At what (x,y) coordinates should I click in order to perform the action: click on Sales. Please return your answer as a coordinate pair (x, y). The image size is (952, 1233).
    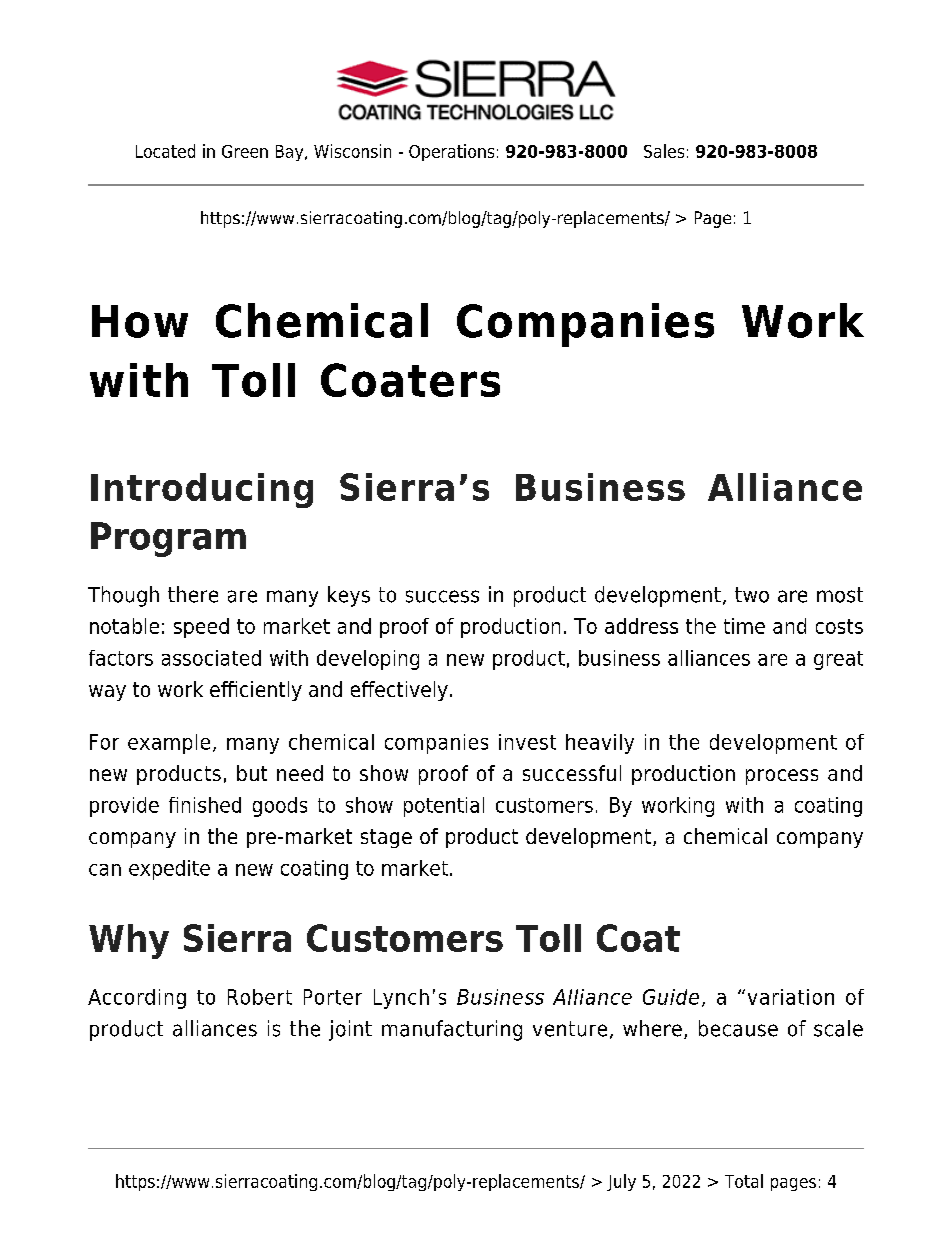
    Looking at the image, I should click on (664, 151).
